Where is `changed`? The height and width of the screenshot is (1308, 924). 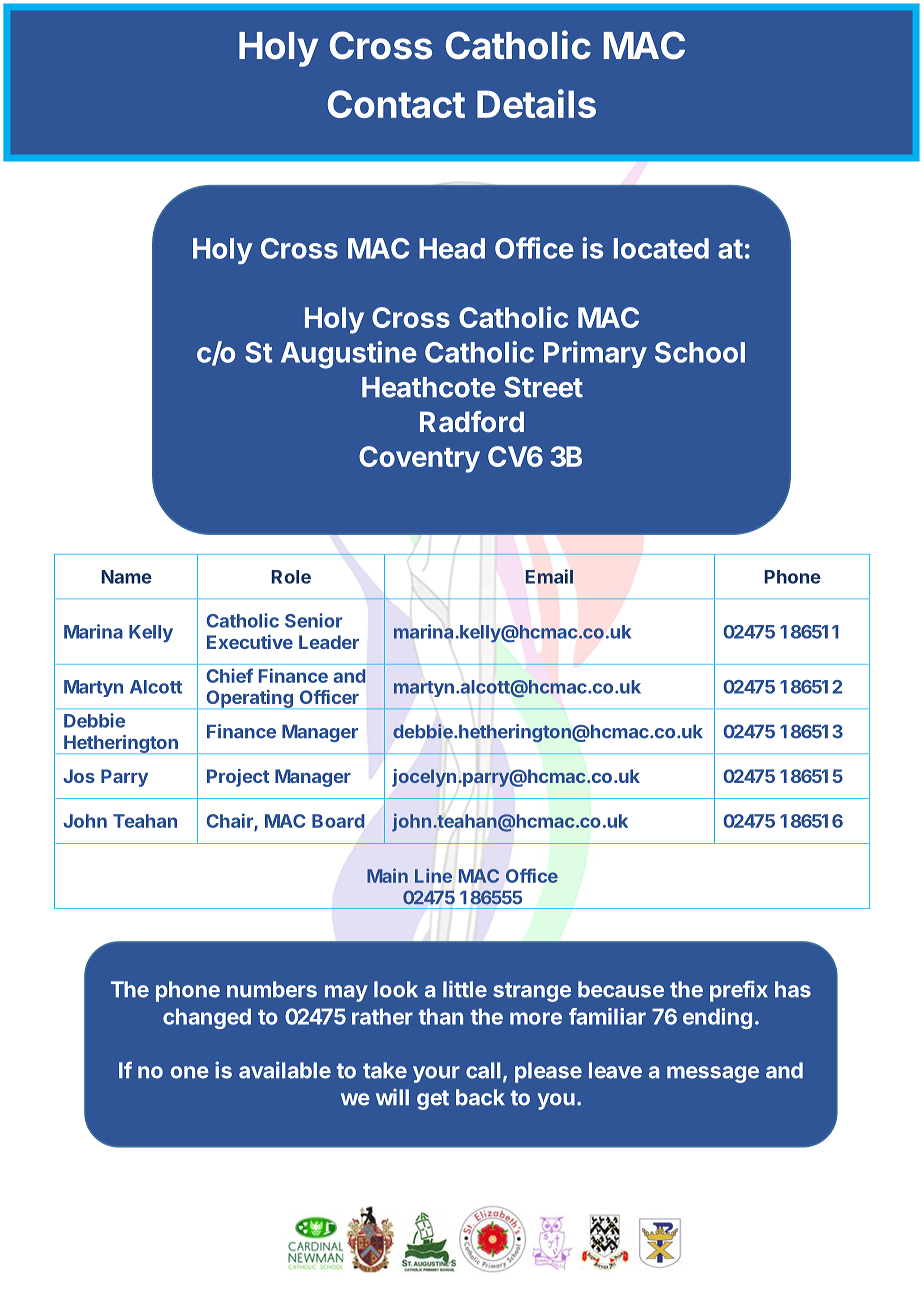 changed is located at coordinates (207, 1018).
